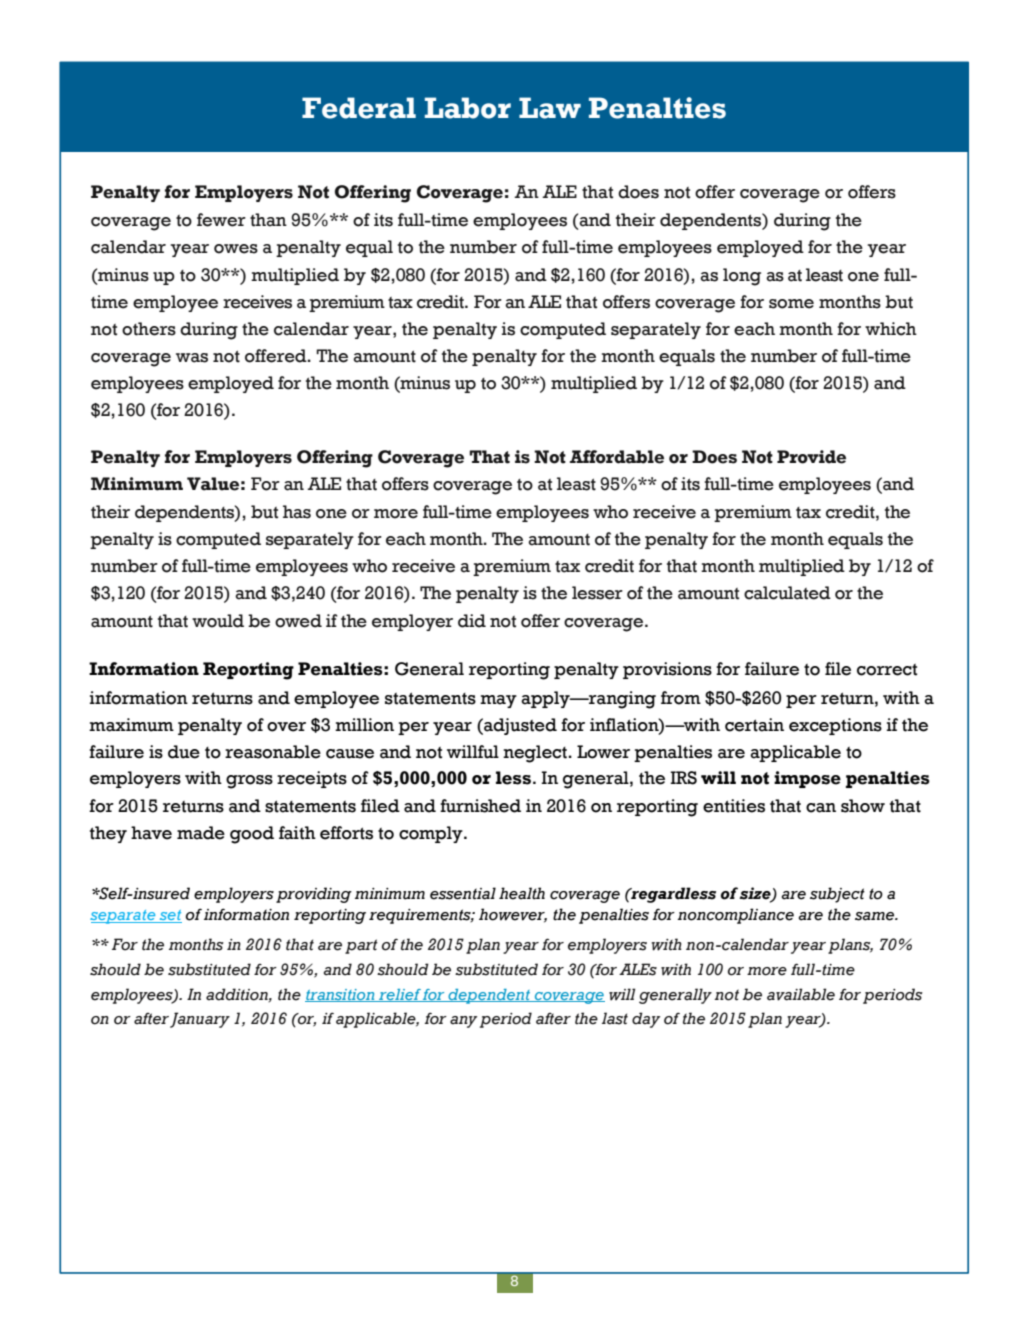 The width and height of the screenshot is (1029, 1332). Describe the element at coordinates (468, 108) in the screenshot. I see `Labor` at that location.
